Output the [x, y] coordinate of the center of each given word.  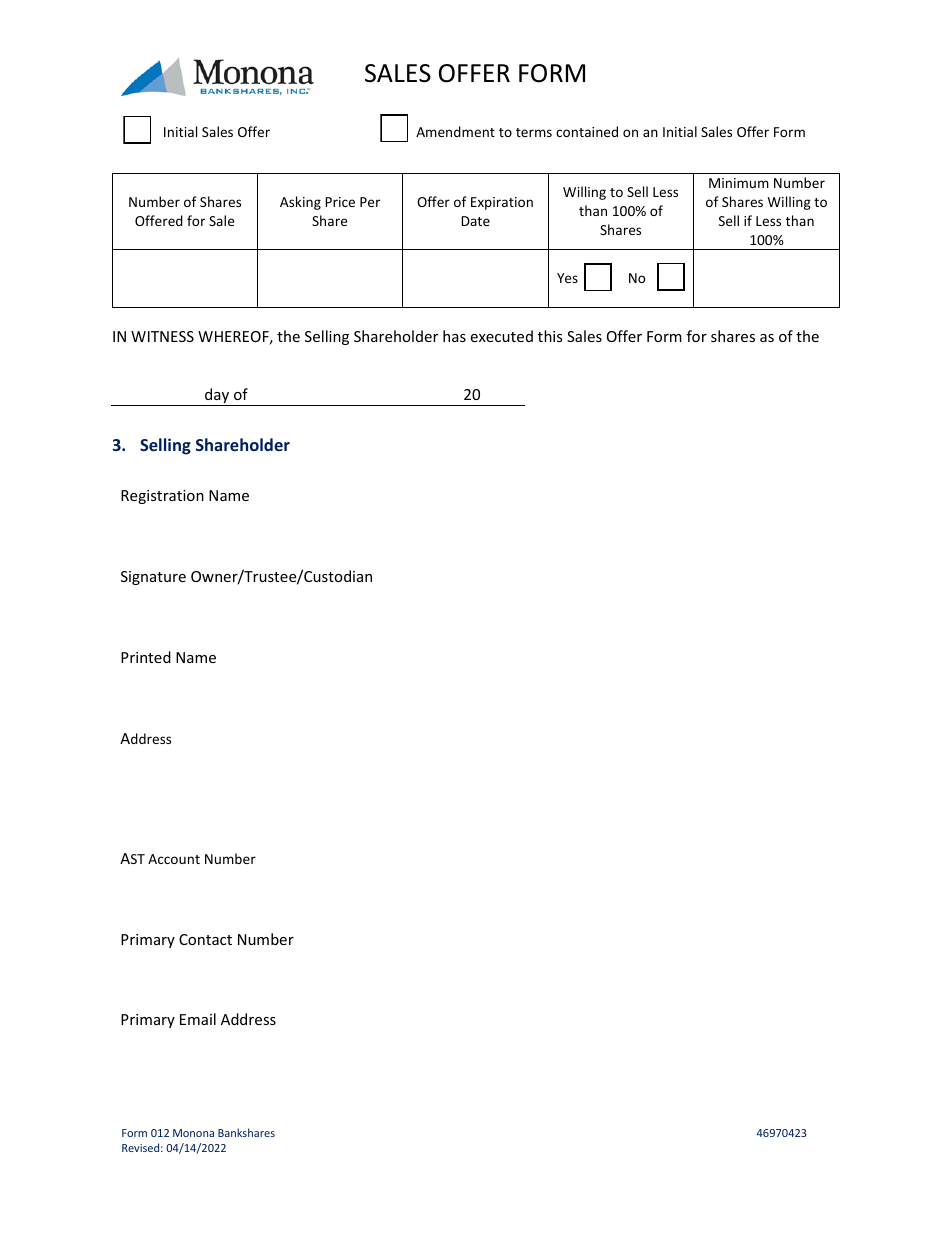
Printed [146, 657]
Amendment [455, 131]
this [550, 336]
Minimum [739, 183]
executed [501, 336]
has [454, 336]
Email [198, 1019]
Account [174, 859]
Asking [300, 203]
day [217, 397]
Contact [205, 939]
